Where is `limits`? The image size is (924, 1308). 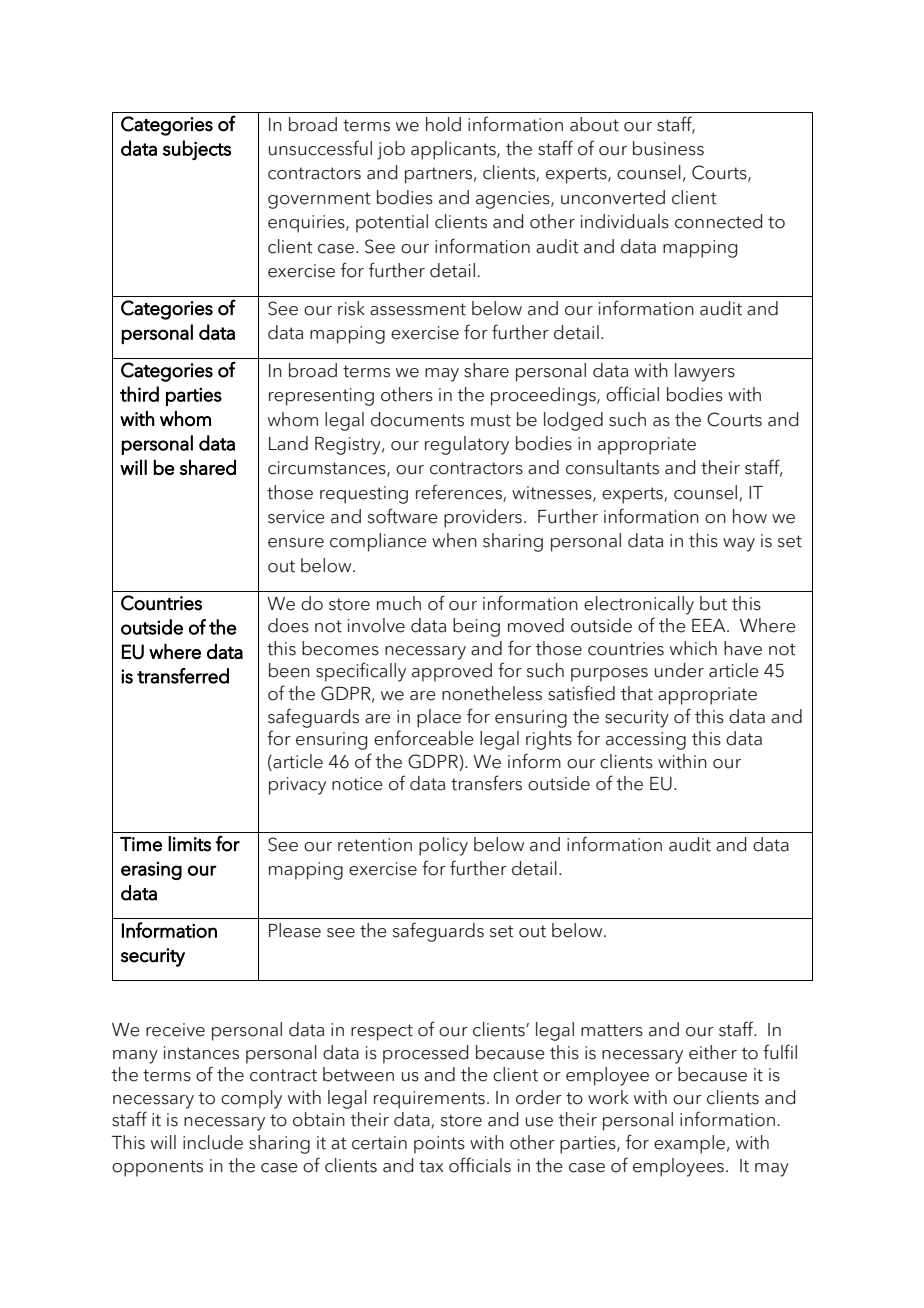
limits is located at coordinates (189, 844).
